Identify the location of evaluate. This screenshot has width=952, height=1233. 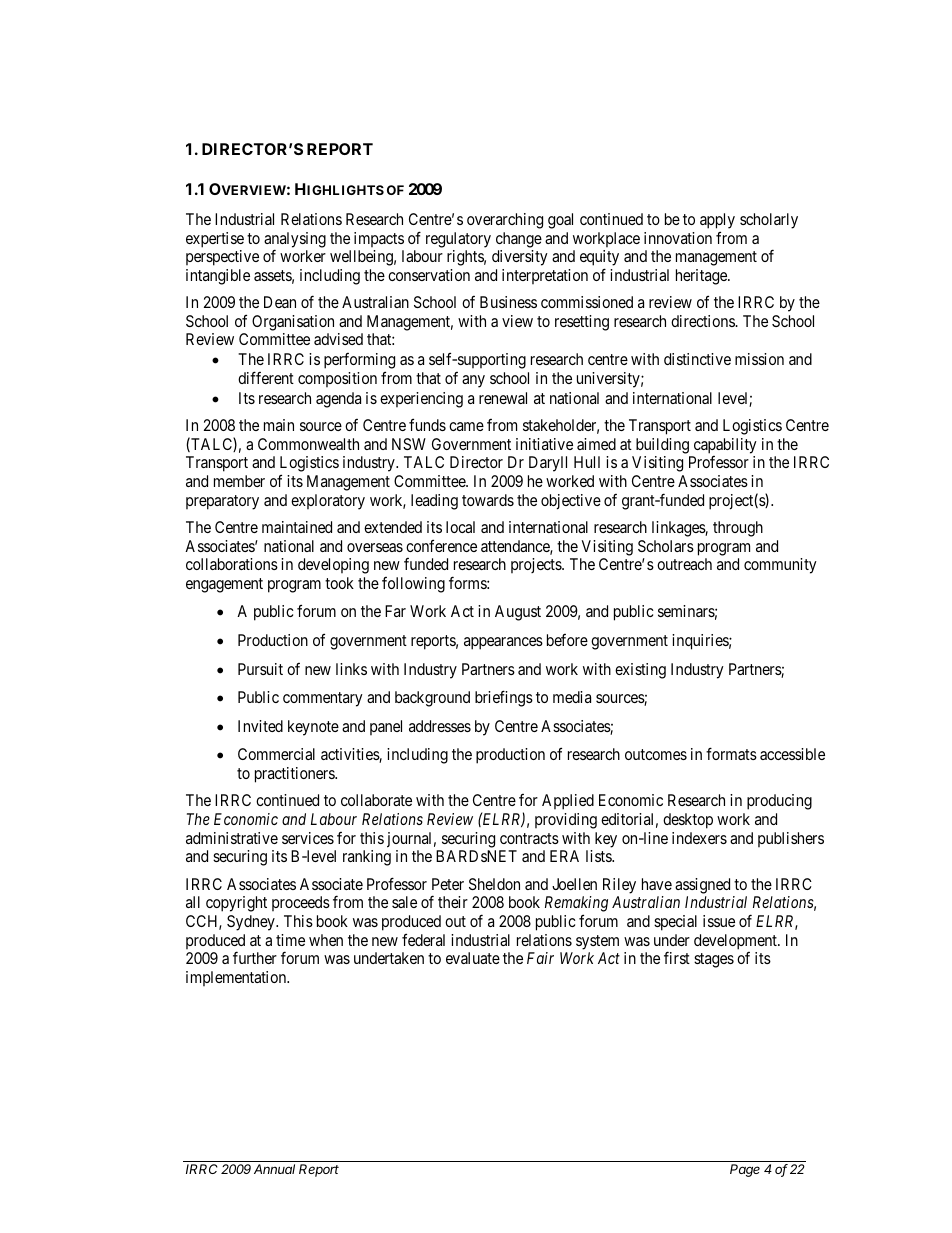
(473, 958).
